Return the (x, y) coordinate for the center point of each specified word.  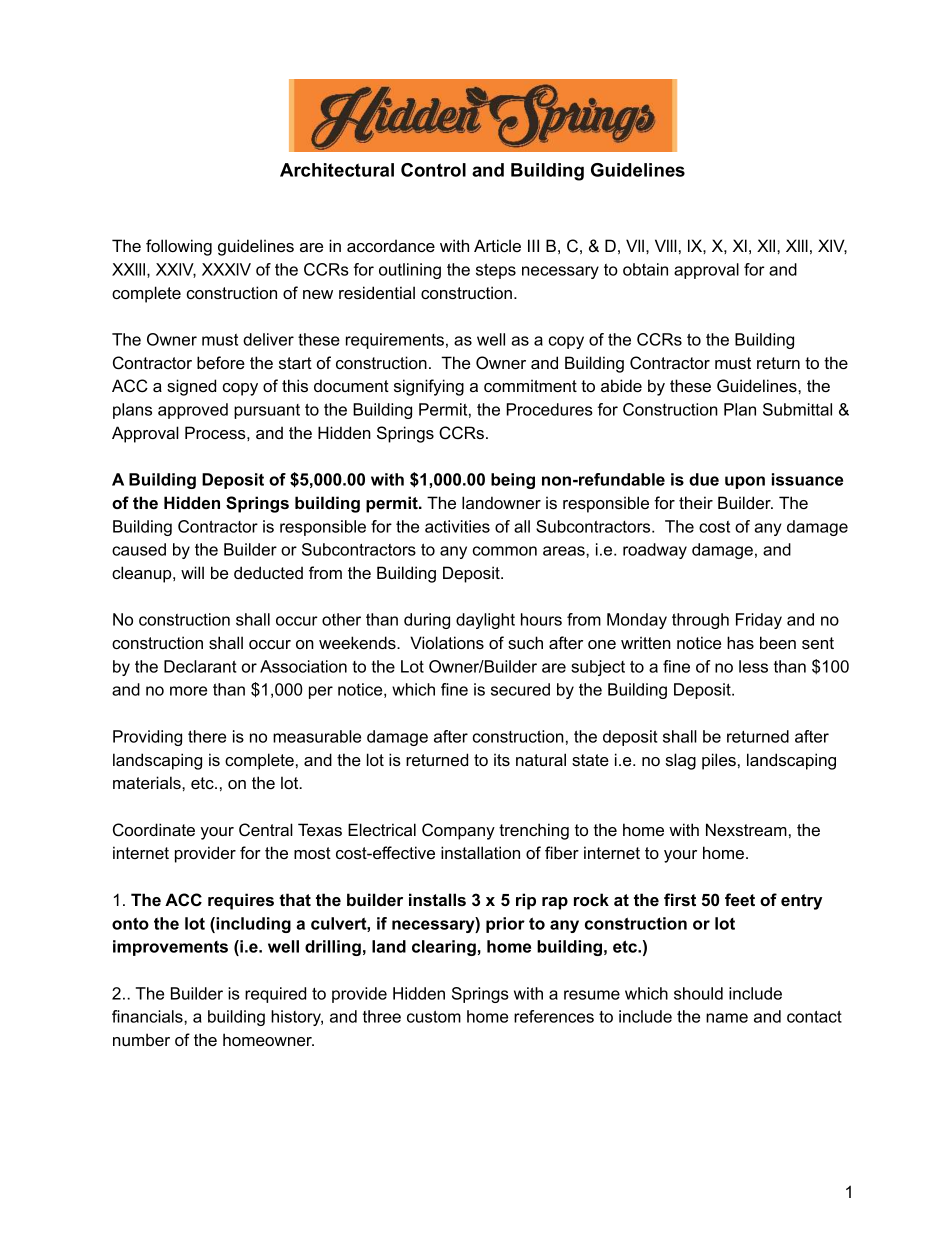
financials (148, 1016)
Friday (759, 621)
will (192, 572)
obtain (645, 269)
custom (434, 1016)
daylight (485, 621)
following (179, 247)
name (727, 1018)
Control (433, 170)
